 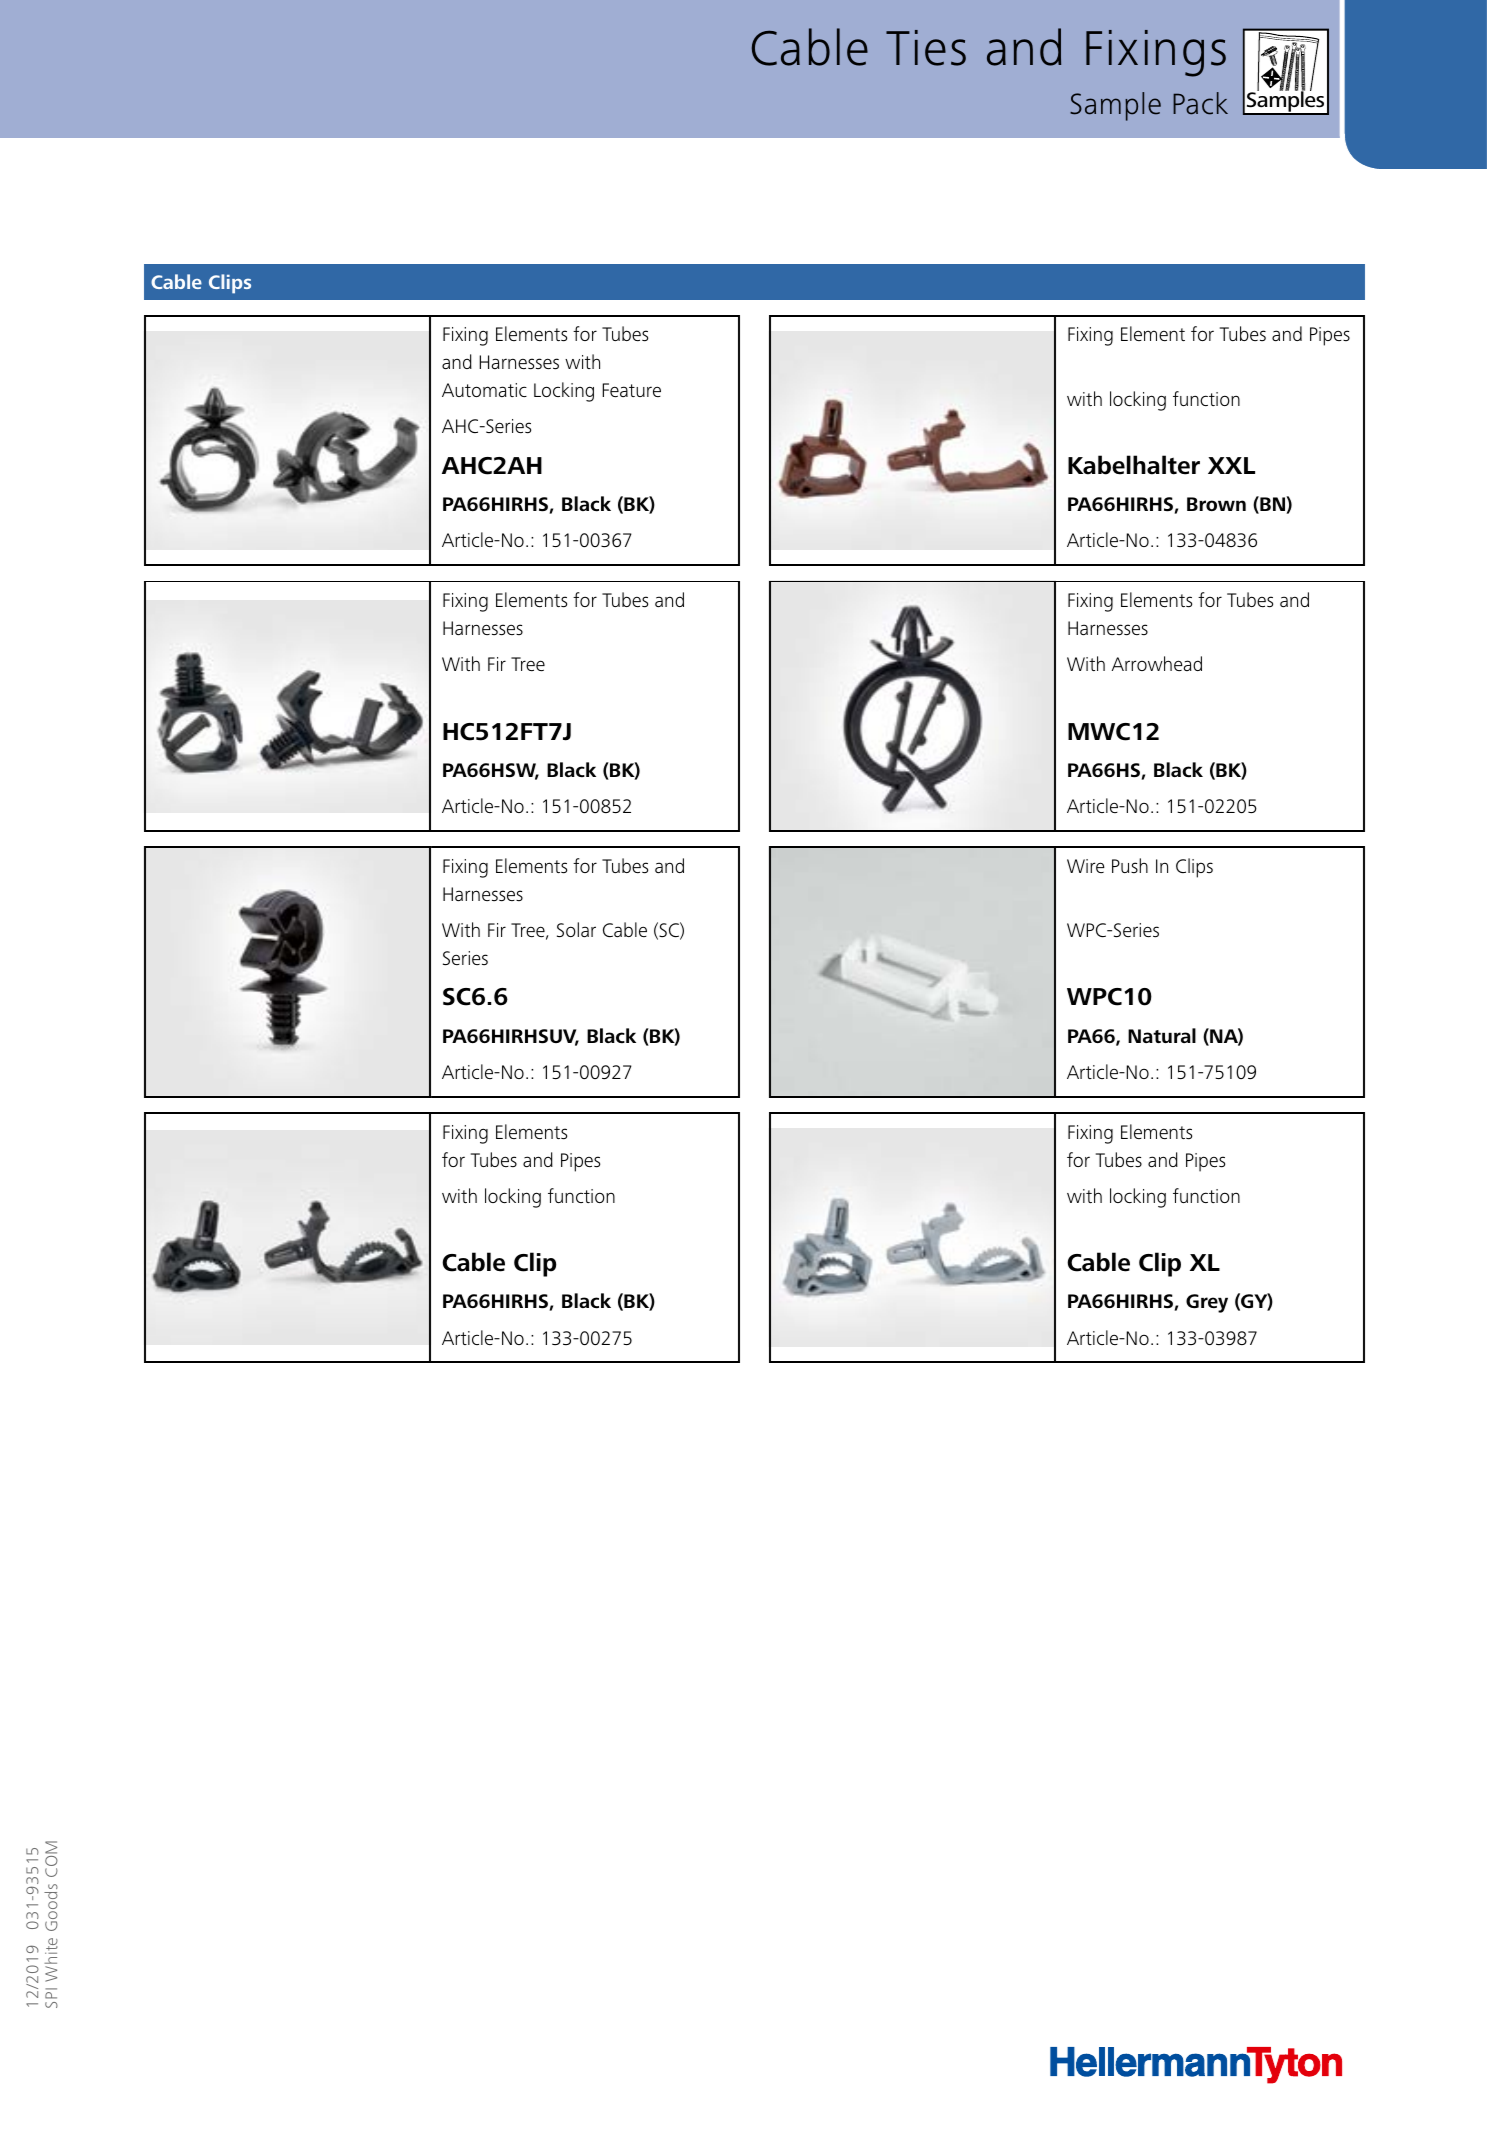 I want to click on Push, so click(x=1130, y=865).
